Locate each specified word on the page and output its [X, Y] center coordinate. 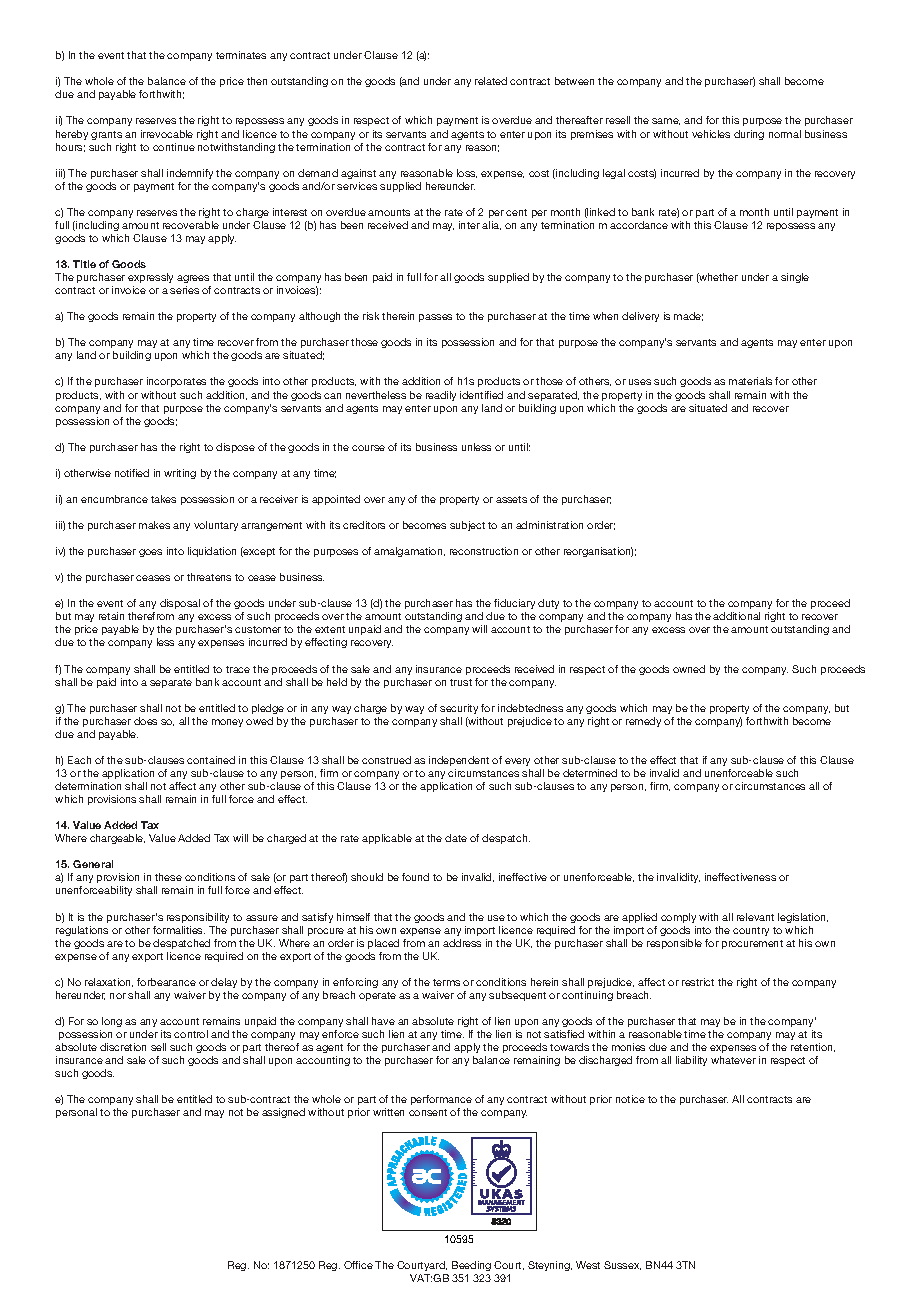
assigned [283, 1113]
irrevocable [167, 134]
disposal [180, 604]
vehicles [711, 134]
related [491, 81]
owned [689, 669]
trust [461, 682]
